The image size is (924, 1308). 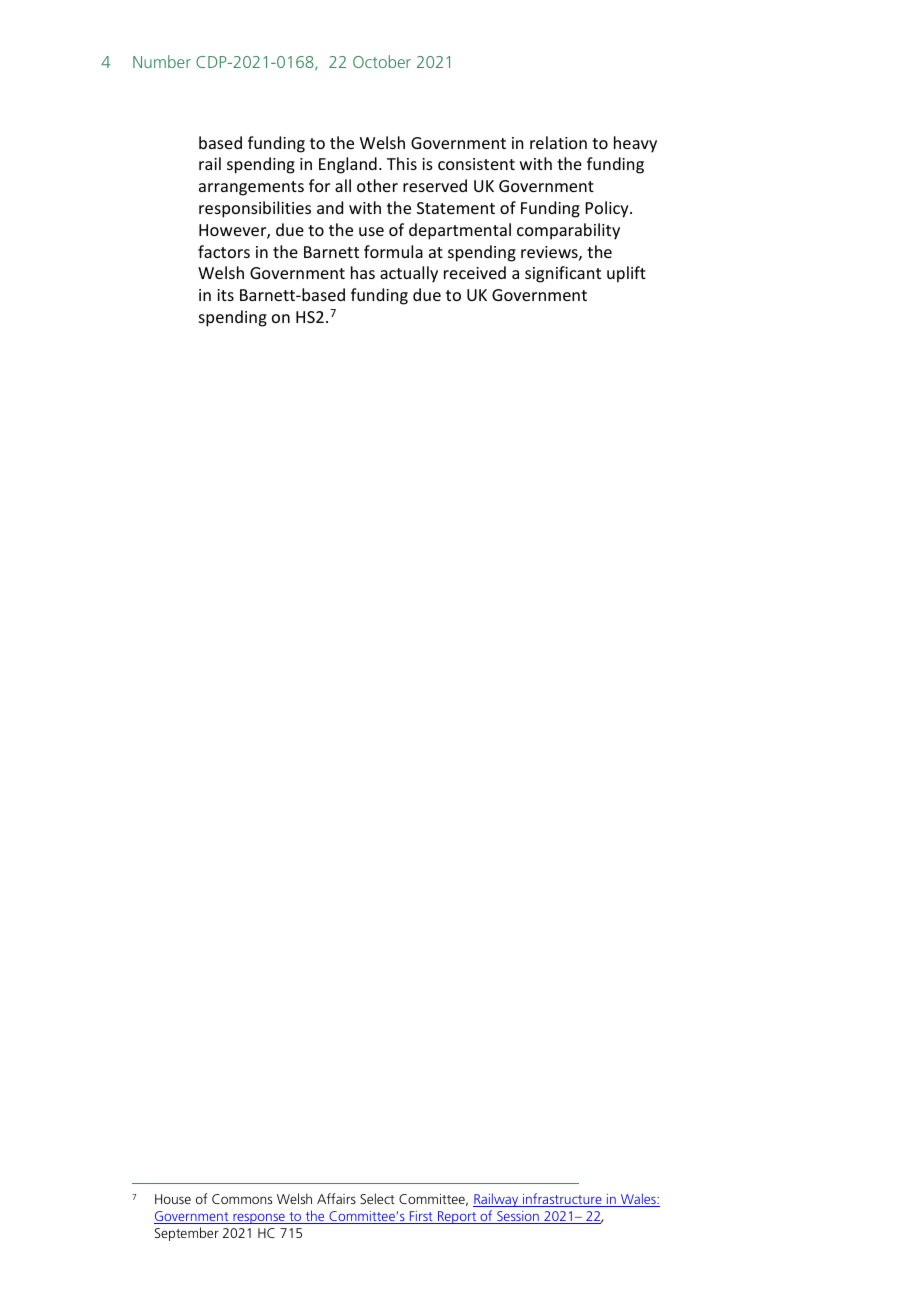 I want to click on its, so click(x=225, y=295).
